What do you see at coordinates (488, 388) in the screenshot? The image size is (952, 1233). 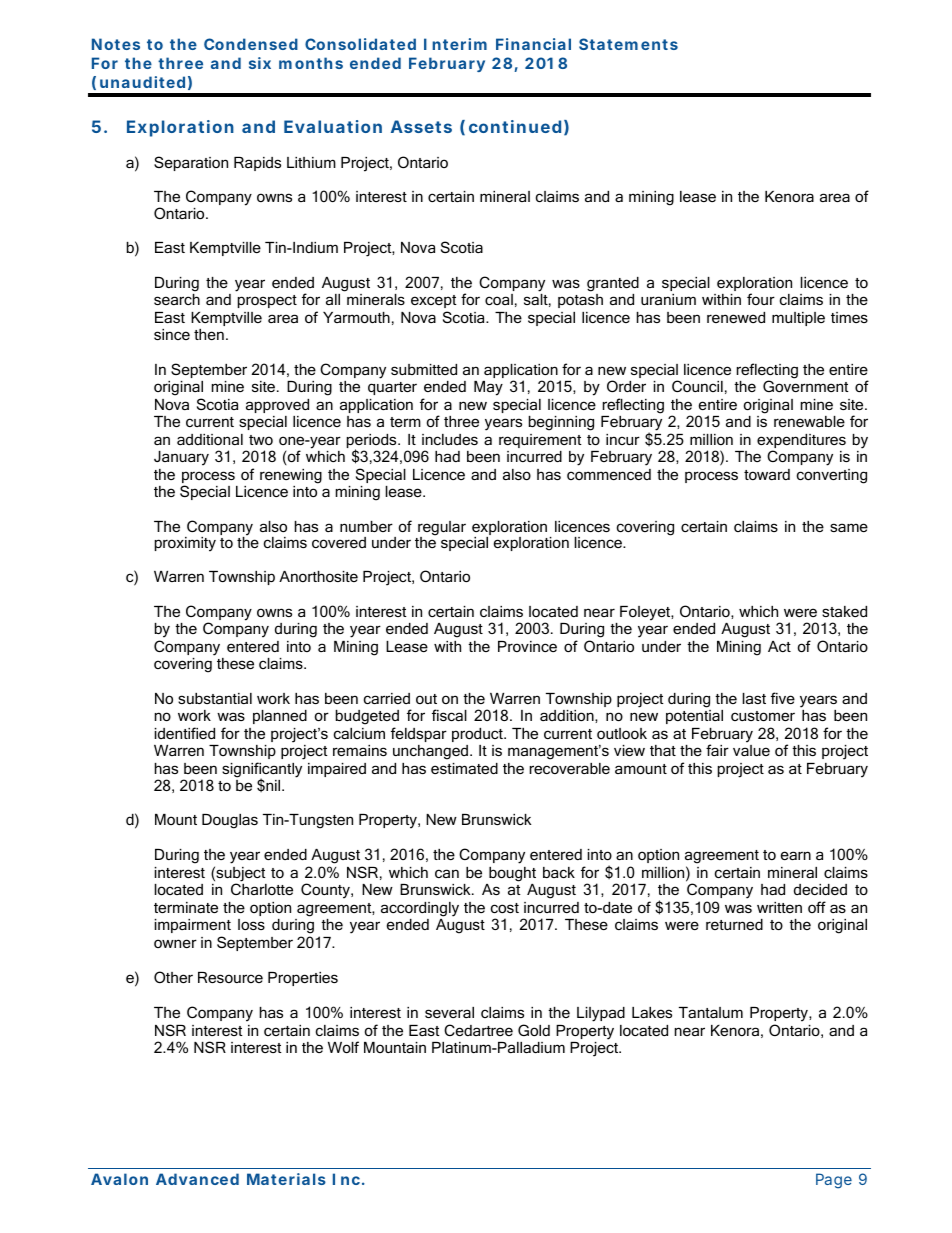 I see `May` at bounding box center [488, 388].
